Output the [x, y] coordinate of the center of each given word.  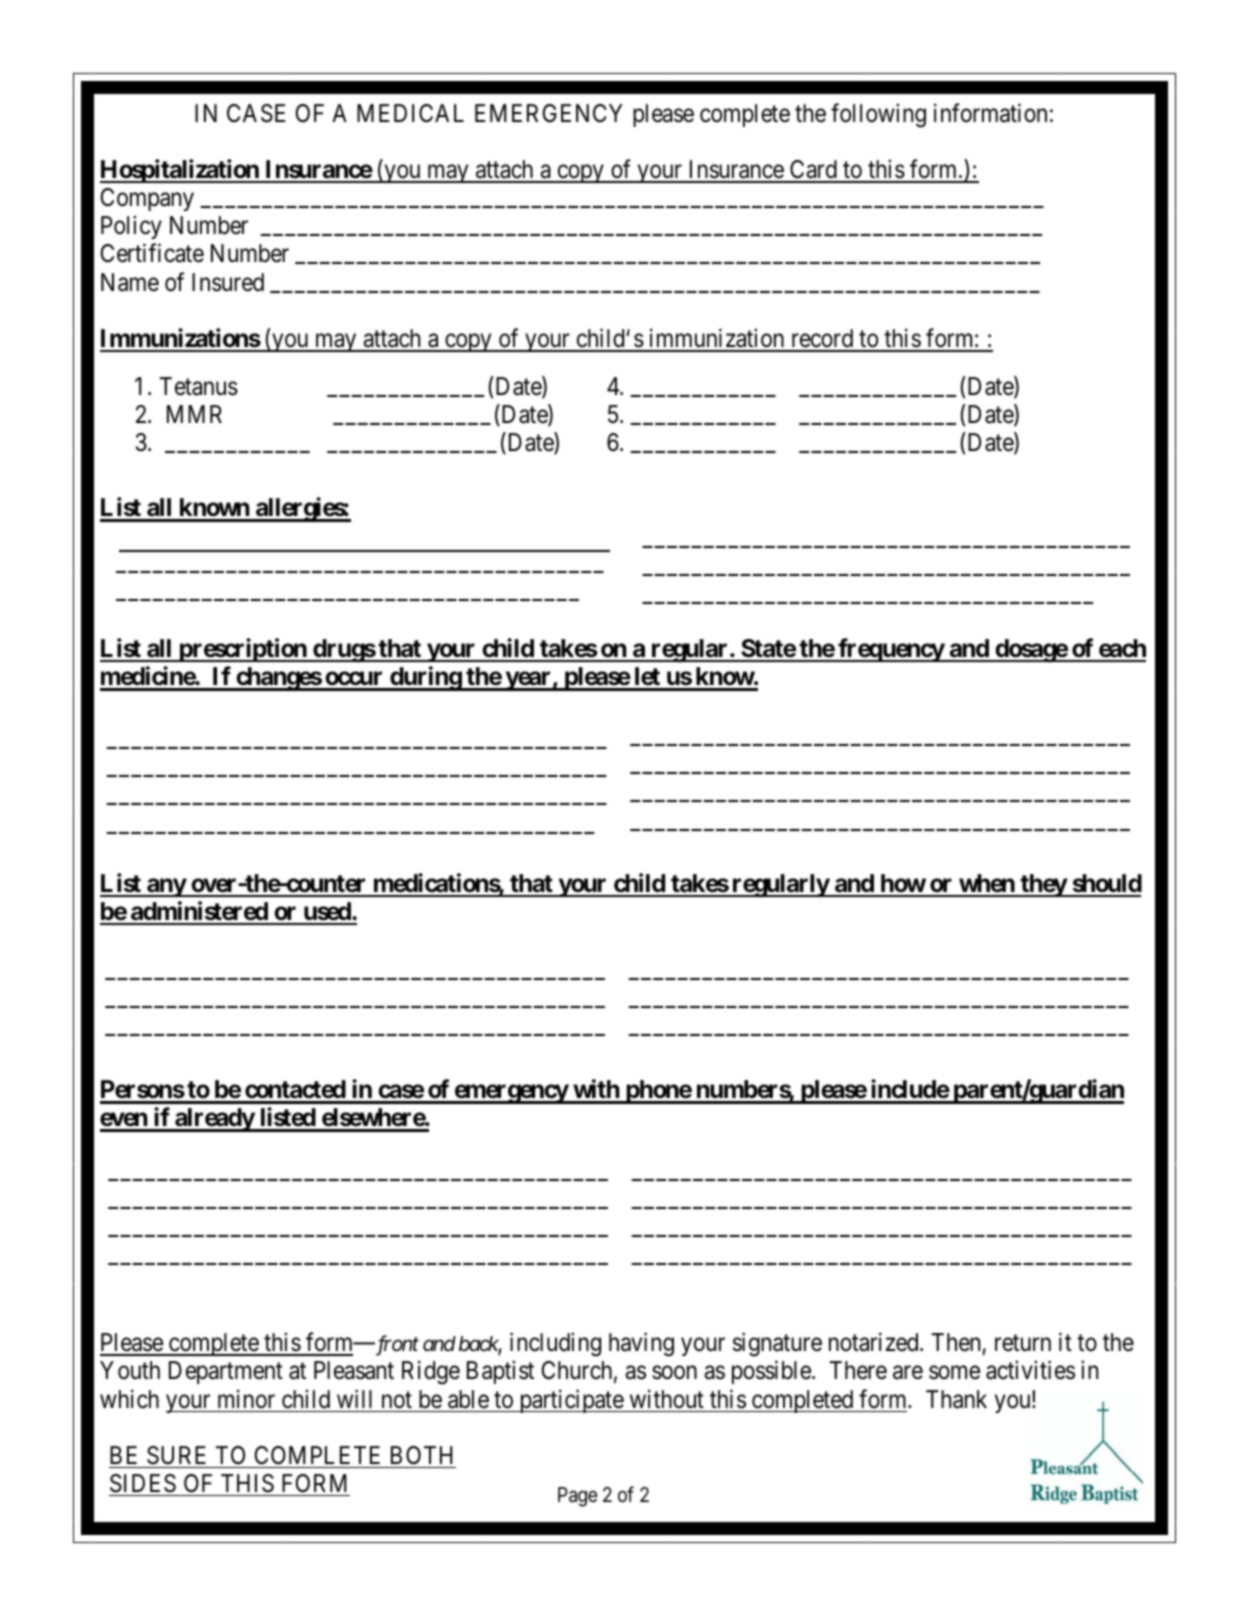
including [555, 1344]
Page [578, 1497]
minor [246, 1399]
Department [226, 1372]
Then [955, 1342]
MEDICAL [410, 113]
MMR [194, 414]
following [878, 115]
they [1043, 885]
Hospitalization [180, 171]
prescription [243, 650]
